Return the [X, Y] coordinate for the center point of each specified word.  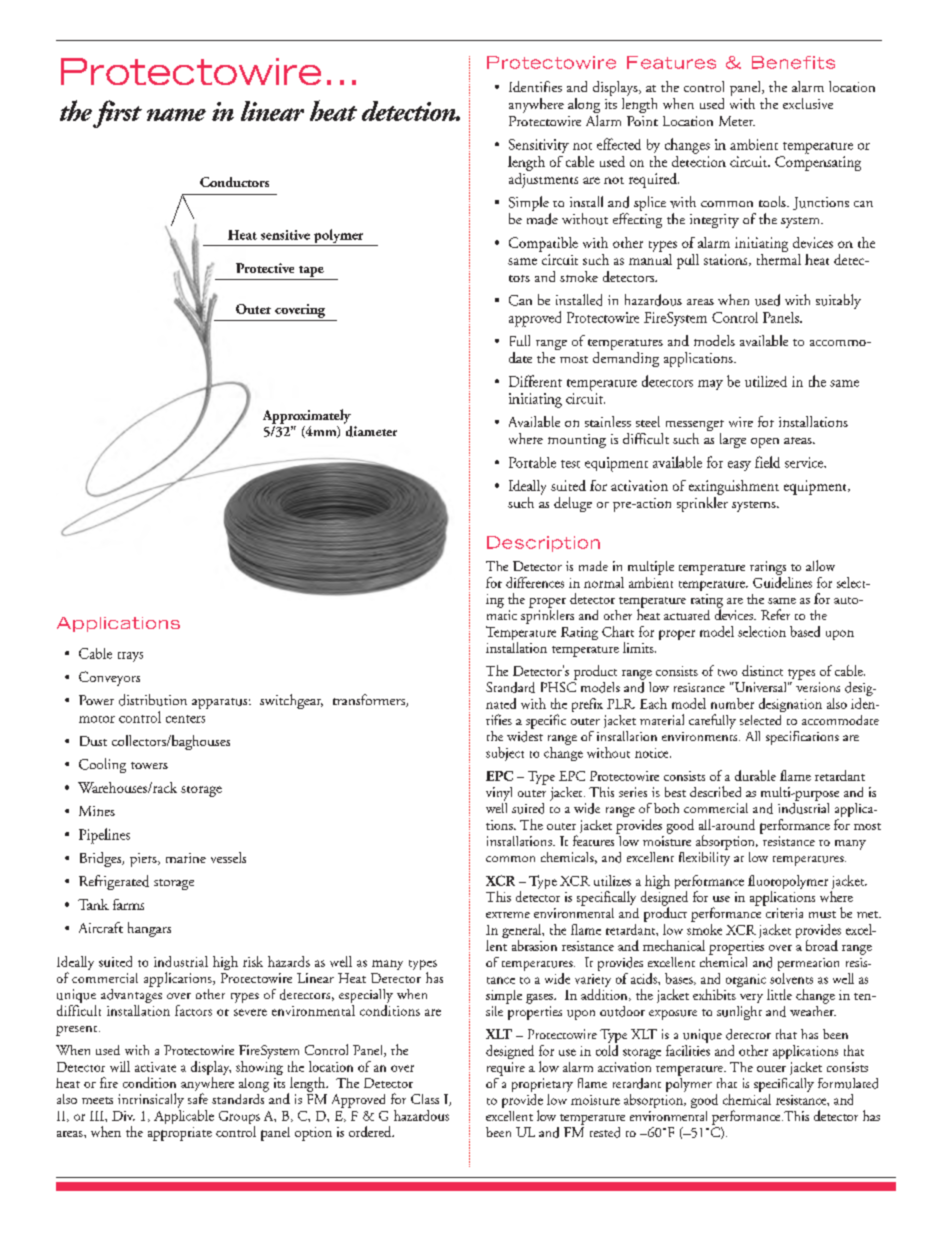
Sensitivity [539, 146]
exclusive [808, 103]
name [176, 114]
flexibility [704, 857]
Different [535, 381]
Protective [265, 268]
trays [130, 657]
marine [186, 858]
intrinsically [151, 1100]
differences [535, 582]
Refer [775, 614]
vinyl [499, 794]
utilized [766, 381]
